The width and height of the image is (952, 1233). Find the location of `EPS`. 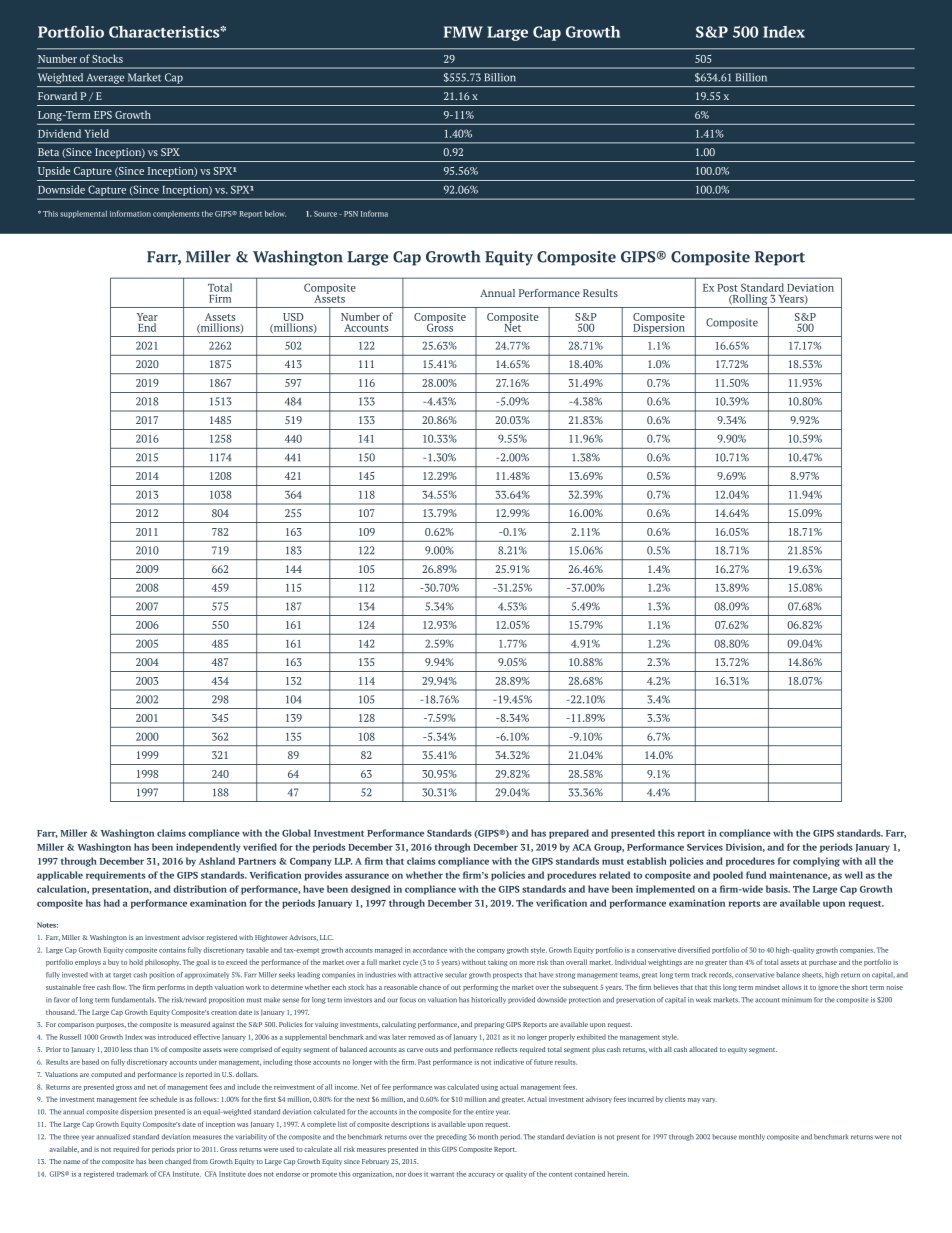

EPS is located at coordinates (103, 115).
